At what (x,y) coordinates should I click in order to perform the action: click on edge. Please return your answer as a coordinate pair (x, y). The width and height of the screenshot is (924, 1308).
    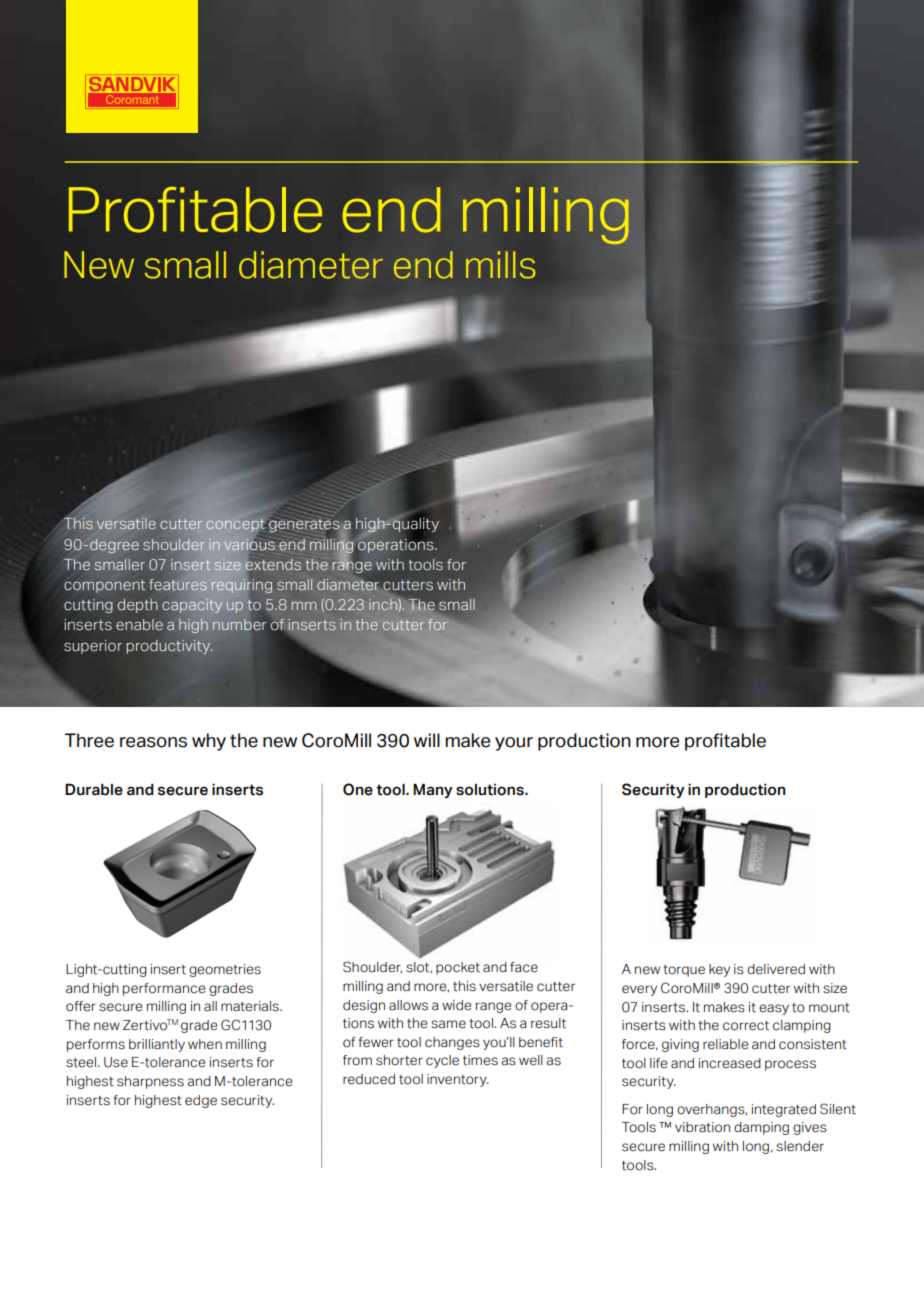
    Looking at the image, I should click on (201, 1101).
